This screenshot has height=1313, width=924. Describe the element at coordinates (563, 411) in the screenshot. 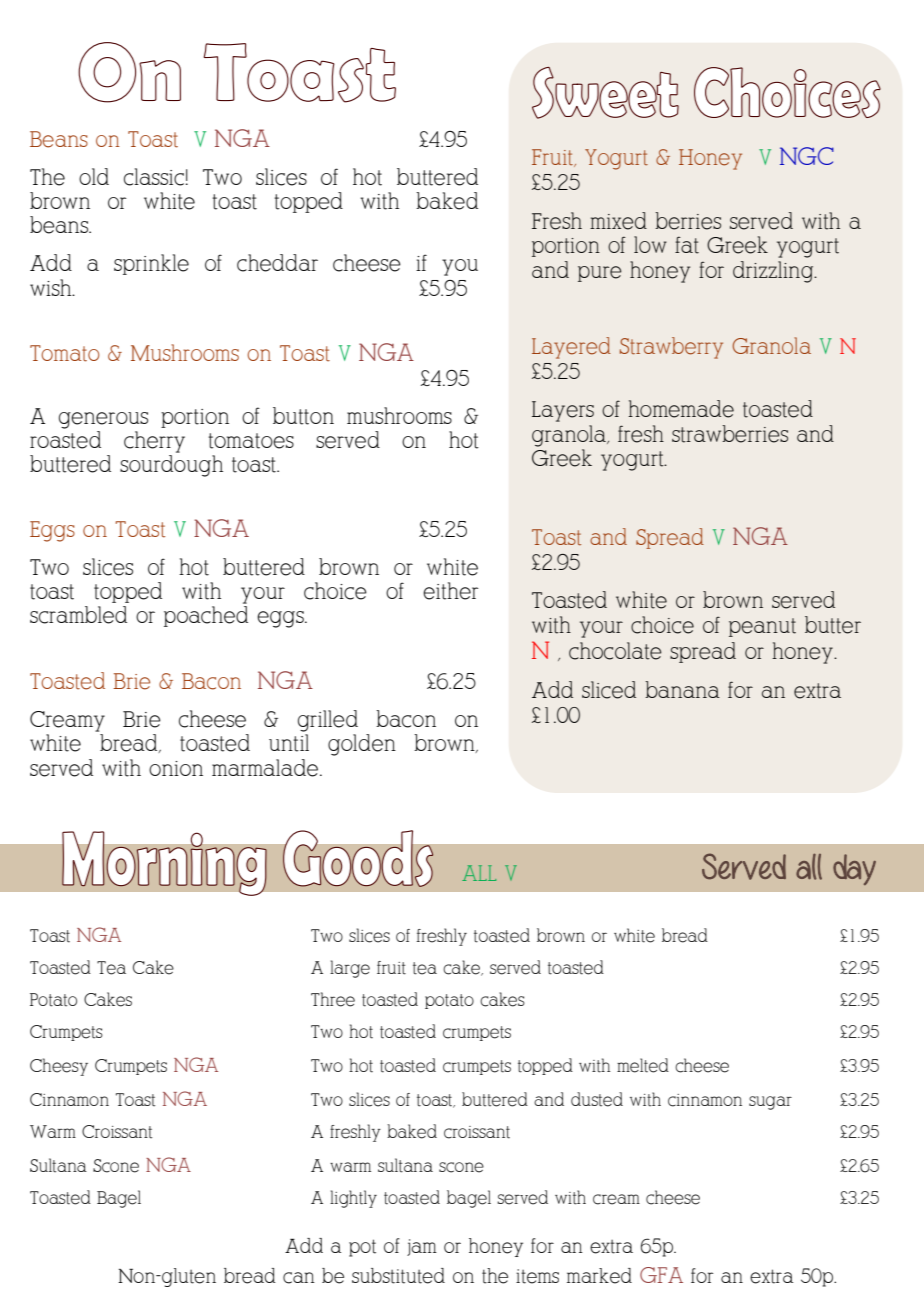

I see `Layers` at that location.
